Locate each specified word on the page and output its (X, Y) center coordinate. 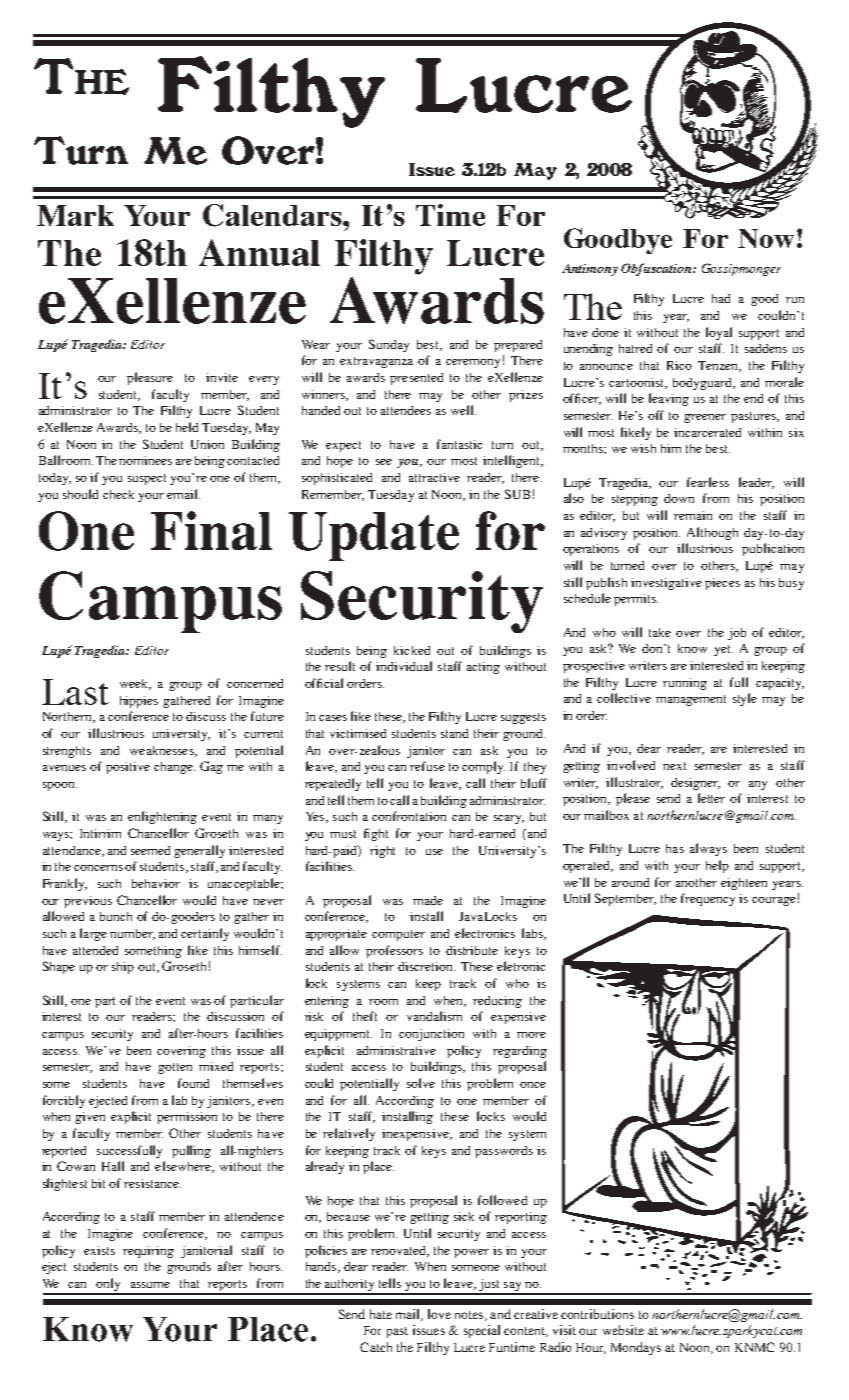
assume (150, 1285)
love (439, 1314)
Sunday (389, 345)
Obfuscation (657, 269)
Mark (75, 215)
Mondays (636, 1348)
